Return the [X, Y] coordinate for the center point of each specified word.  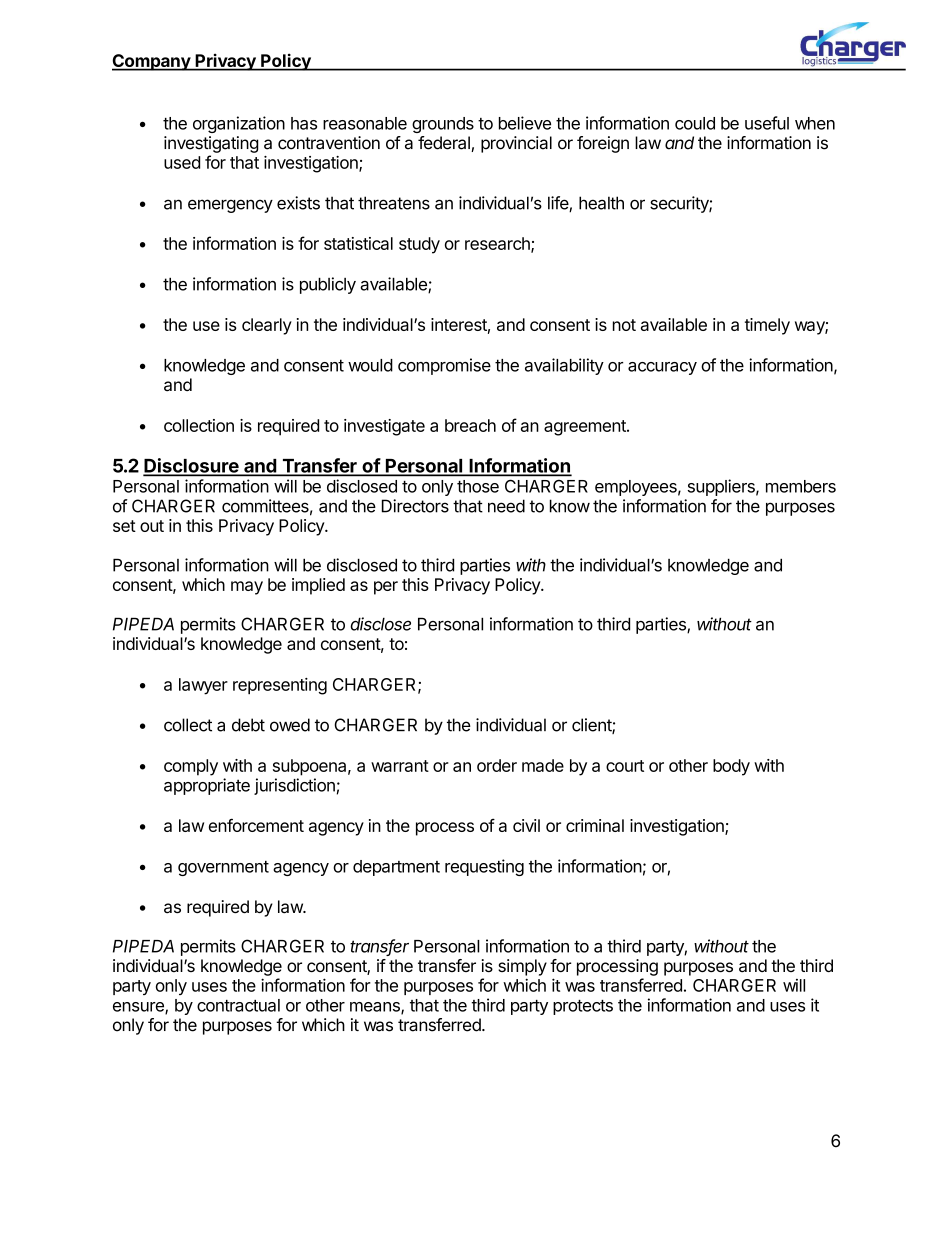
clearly [267, 326]
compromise [444, 366]
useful [767, 123]
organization [239, 124]
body [731, 767]
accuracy [662, 368]
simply [522, 967]
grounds [443, 125]
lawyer [203, 686]
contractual [238, 1005]
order [497, 765]
